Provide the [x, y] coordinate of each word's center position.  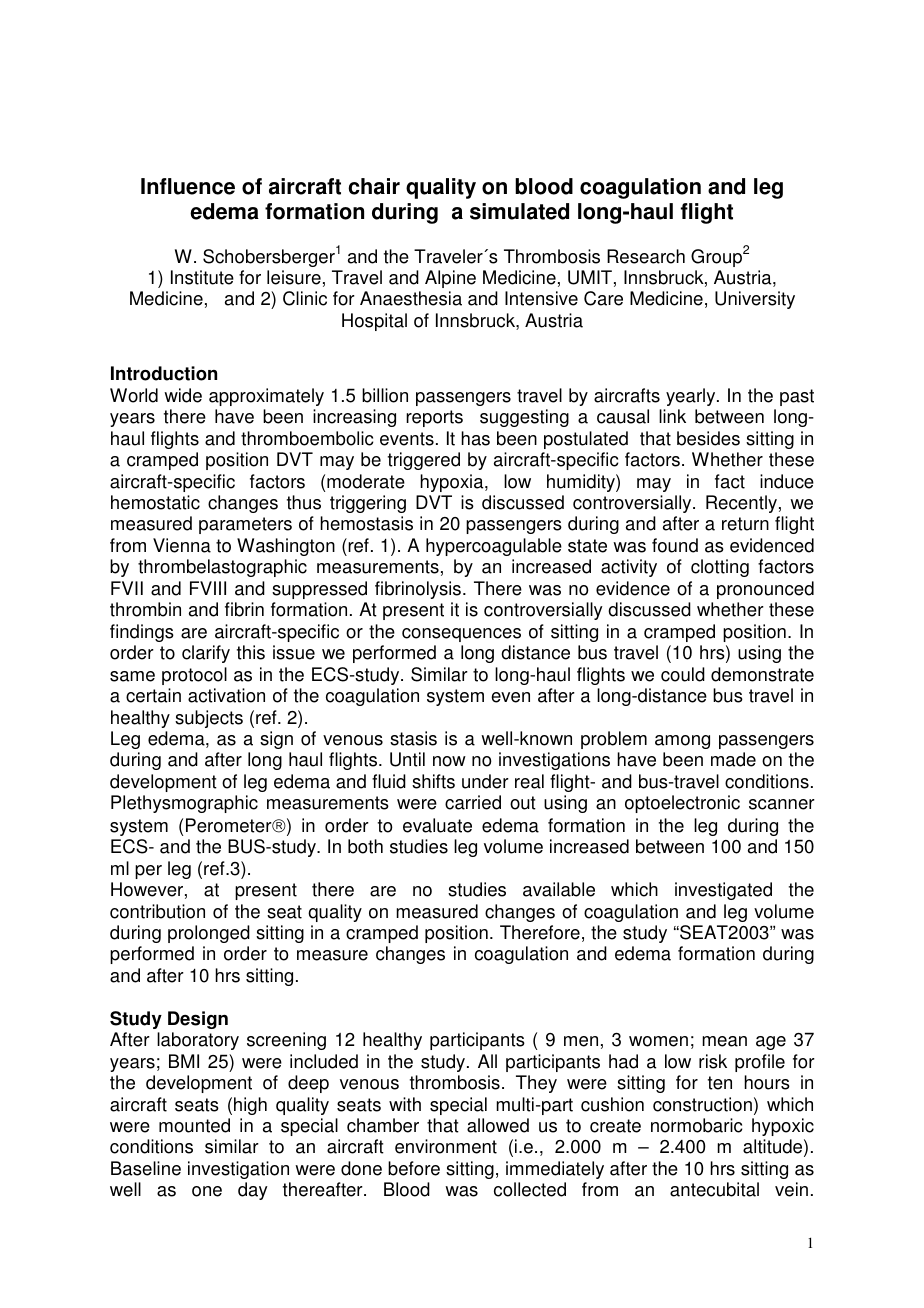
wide [183, 395]
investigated [723, 891]
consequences [461, 635]
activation [226, 695]
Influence [188, 186]
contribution [157, 911]
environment [446, 1146]
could [683, 674]
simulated [519, 211]
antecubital [714, 1189]
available [559, 889]
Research [646, 256]
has [475, 438]
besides [708, 438]
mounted [194, 1125]
